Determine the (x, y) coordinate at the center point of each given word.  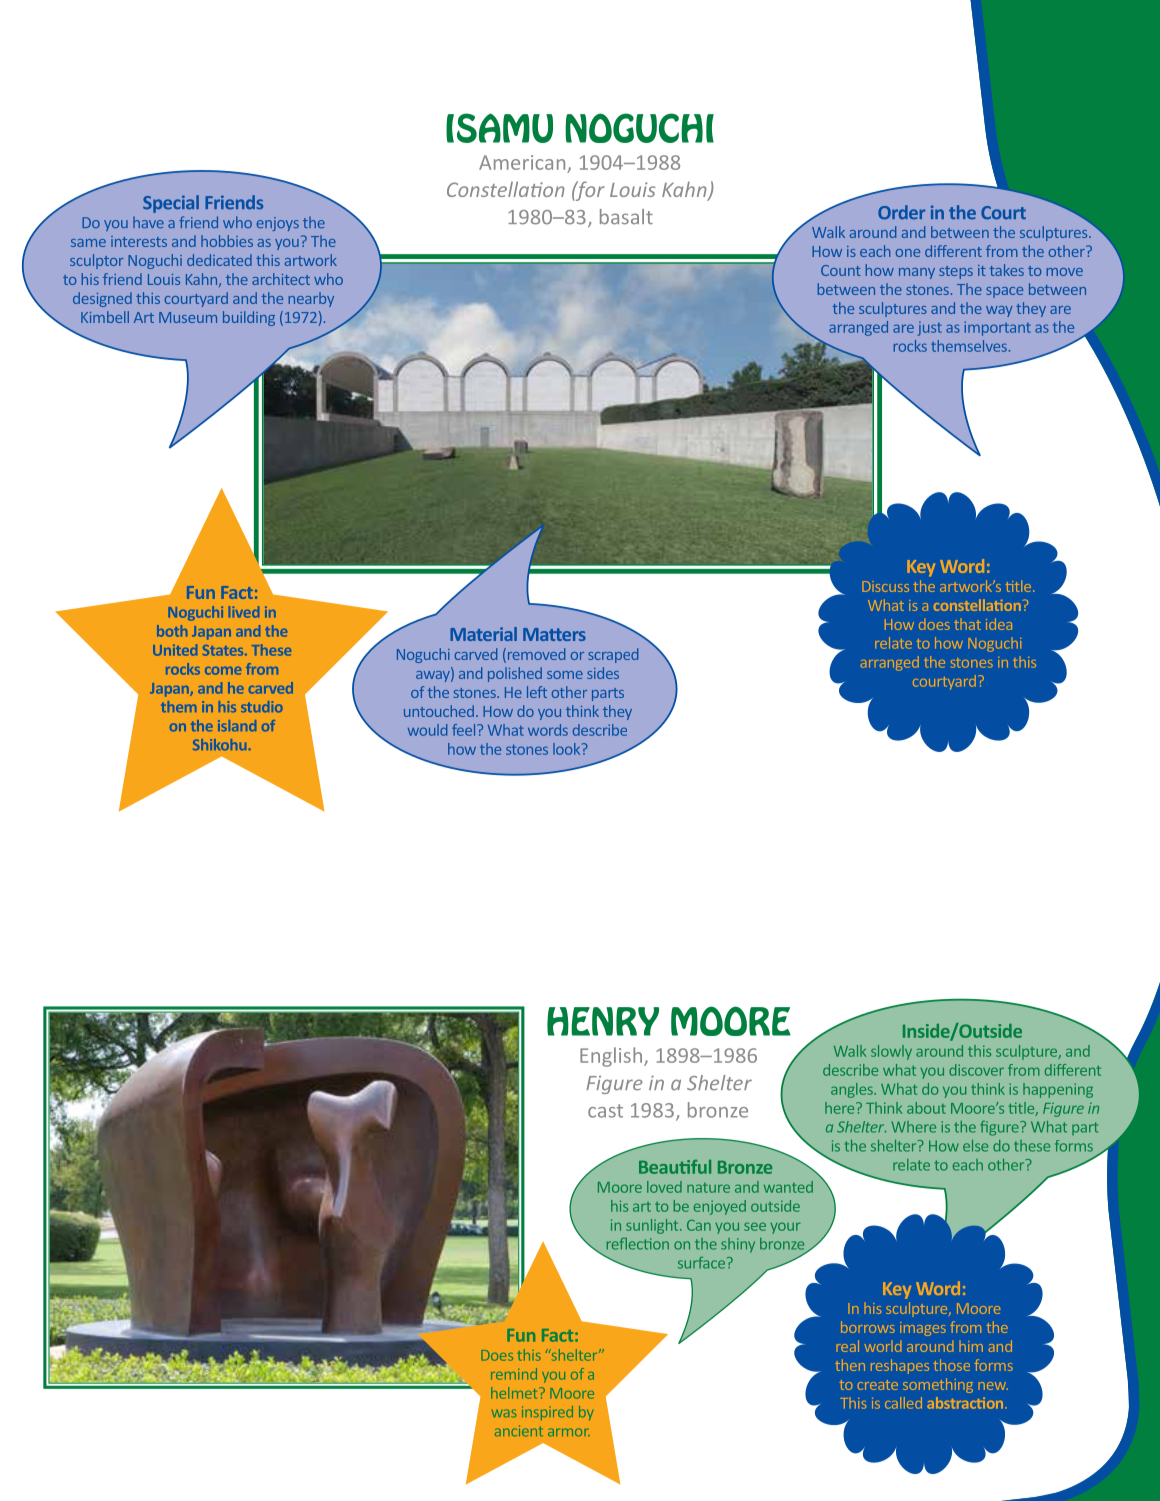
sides (603, 673)
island (237, 725)
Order (901, 212)
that (967, 625)
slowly (891, 1052)
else (975, 1146)
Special (171, 204)
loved (664, 1187)
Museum (188, 317)
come (223, 671)
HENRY (603, 1021)
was (504, 1413)
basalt (626, 217)
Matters (554, 634)
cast (605, 1111)
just (929, 329)
